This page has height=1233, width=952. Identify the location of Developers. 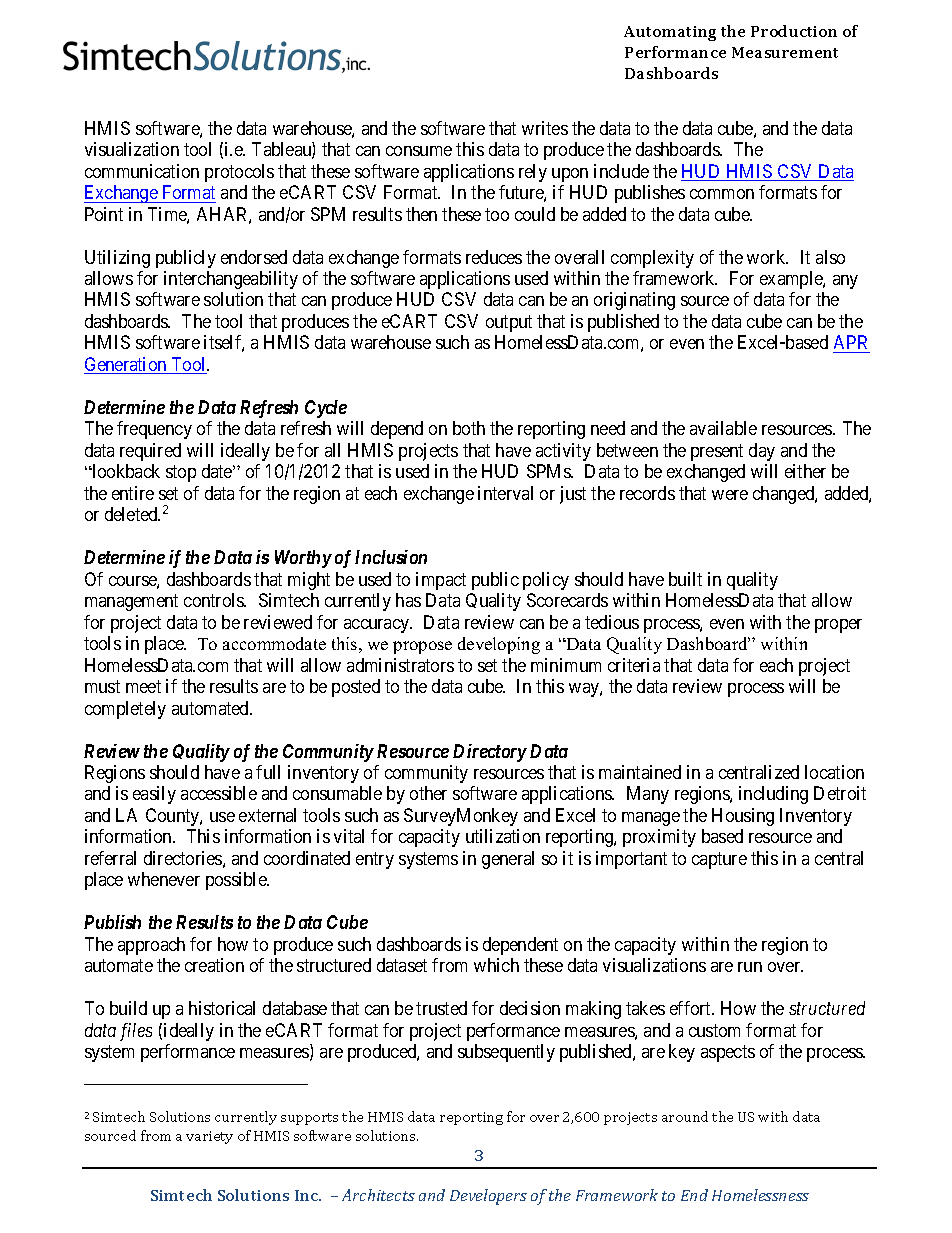
(488, 1197).
